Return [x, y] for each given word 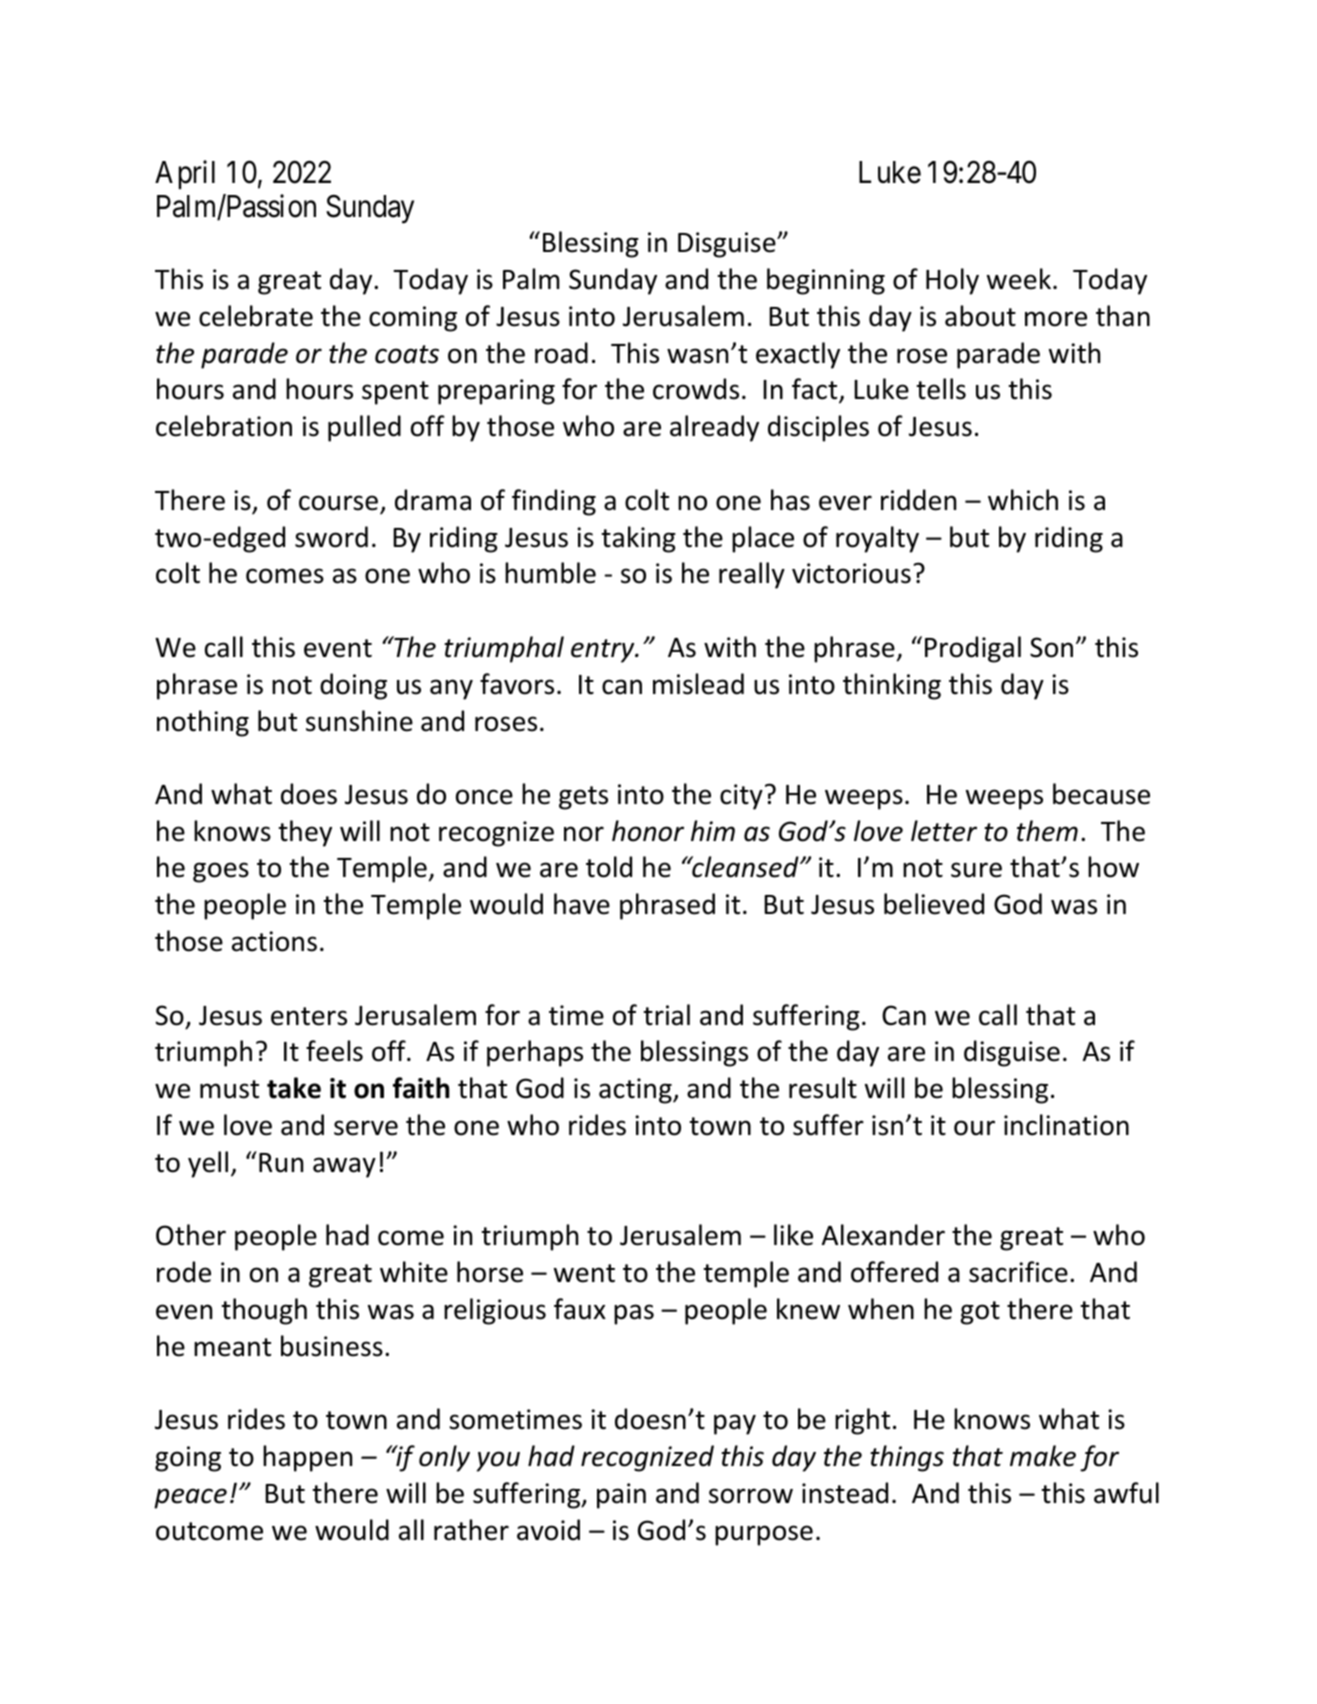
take [294, 1088]
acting [636, 1091]
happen [307, 1458]
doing [353, 686]
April [185, 174]
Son [1051, 647]
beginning [826, 281]
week [1020, 279]
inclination [1066, 1125]
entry [604, 651]
